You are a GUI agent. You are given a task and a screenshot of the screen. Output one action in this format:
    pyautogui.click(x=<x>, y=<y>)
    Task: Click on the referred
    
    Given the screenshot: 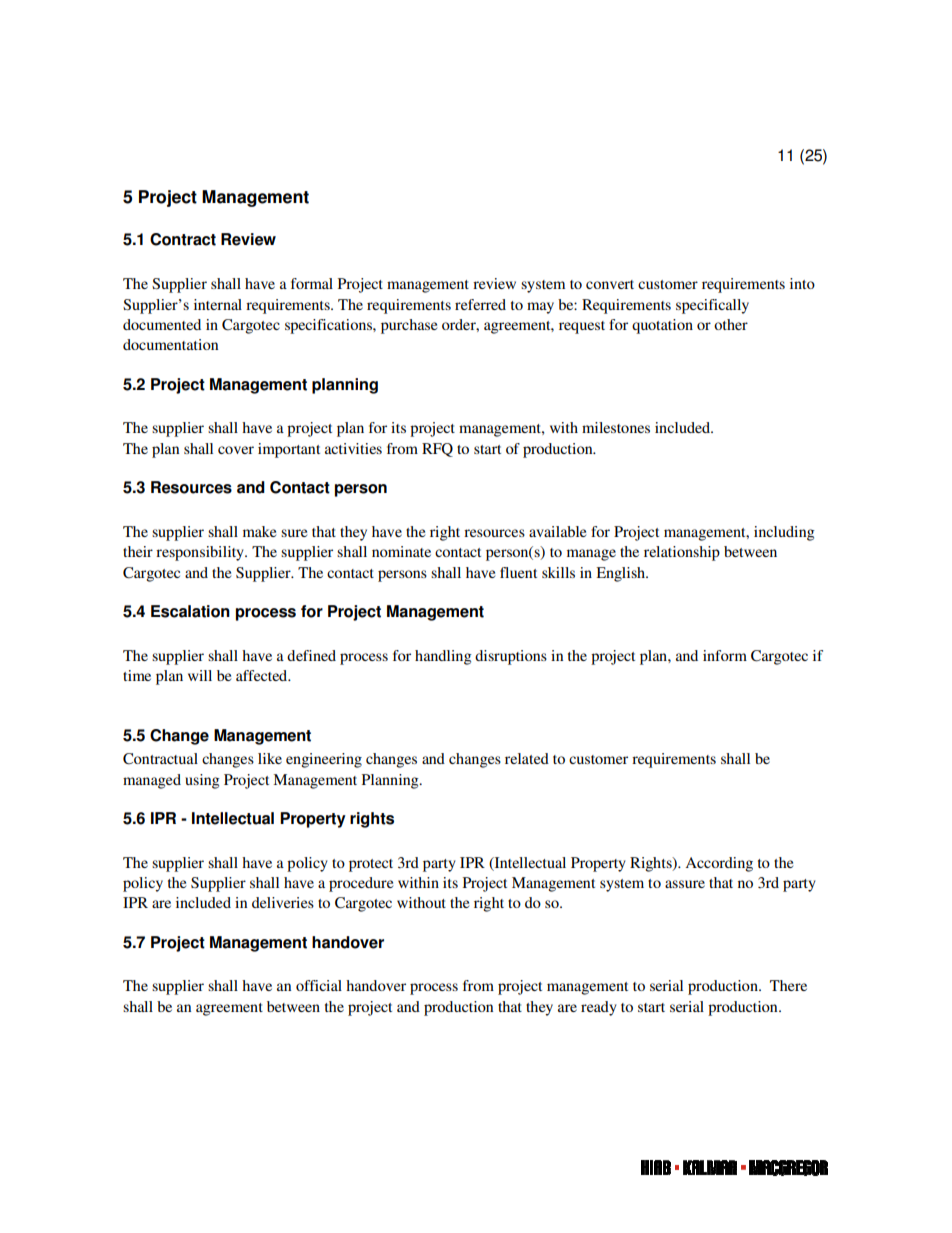 What is the action you would take?
    pyautogui.click(x=480, y=304)
